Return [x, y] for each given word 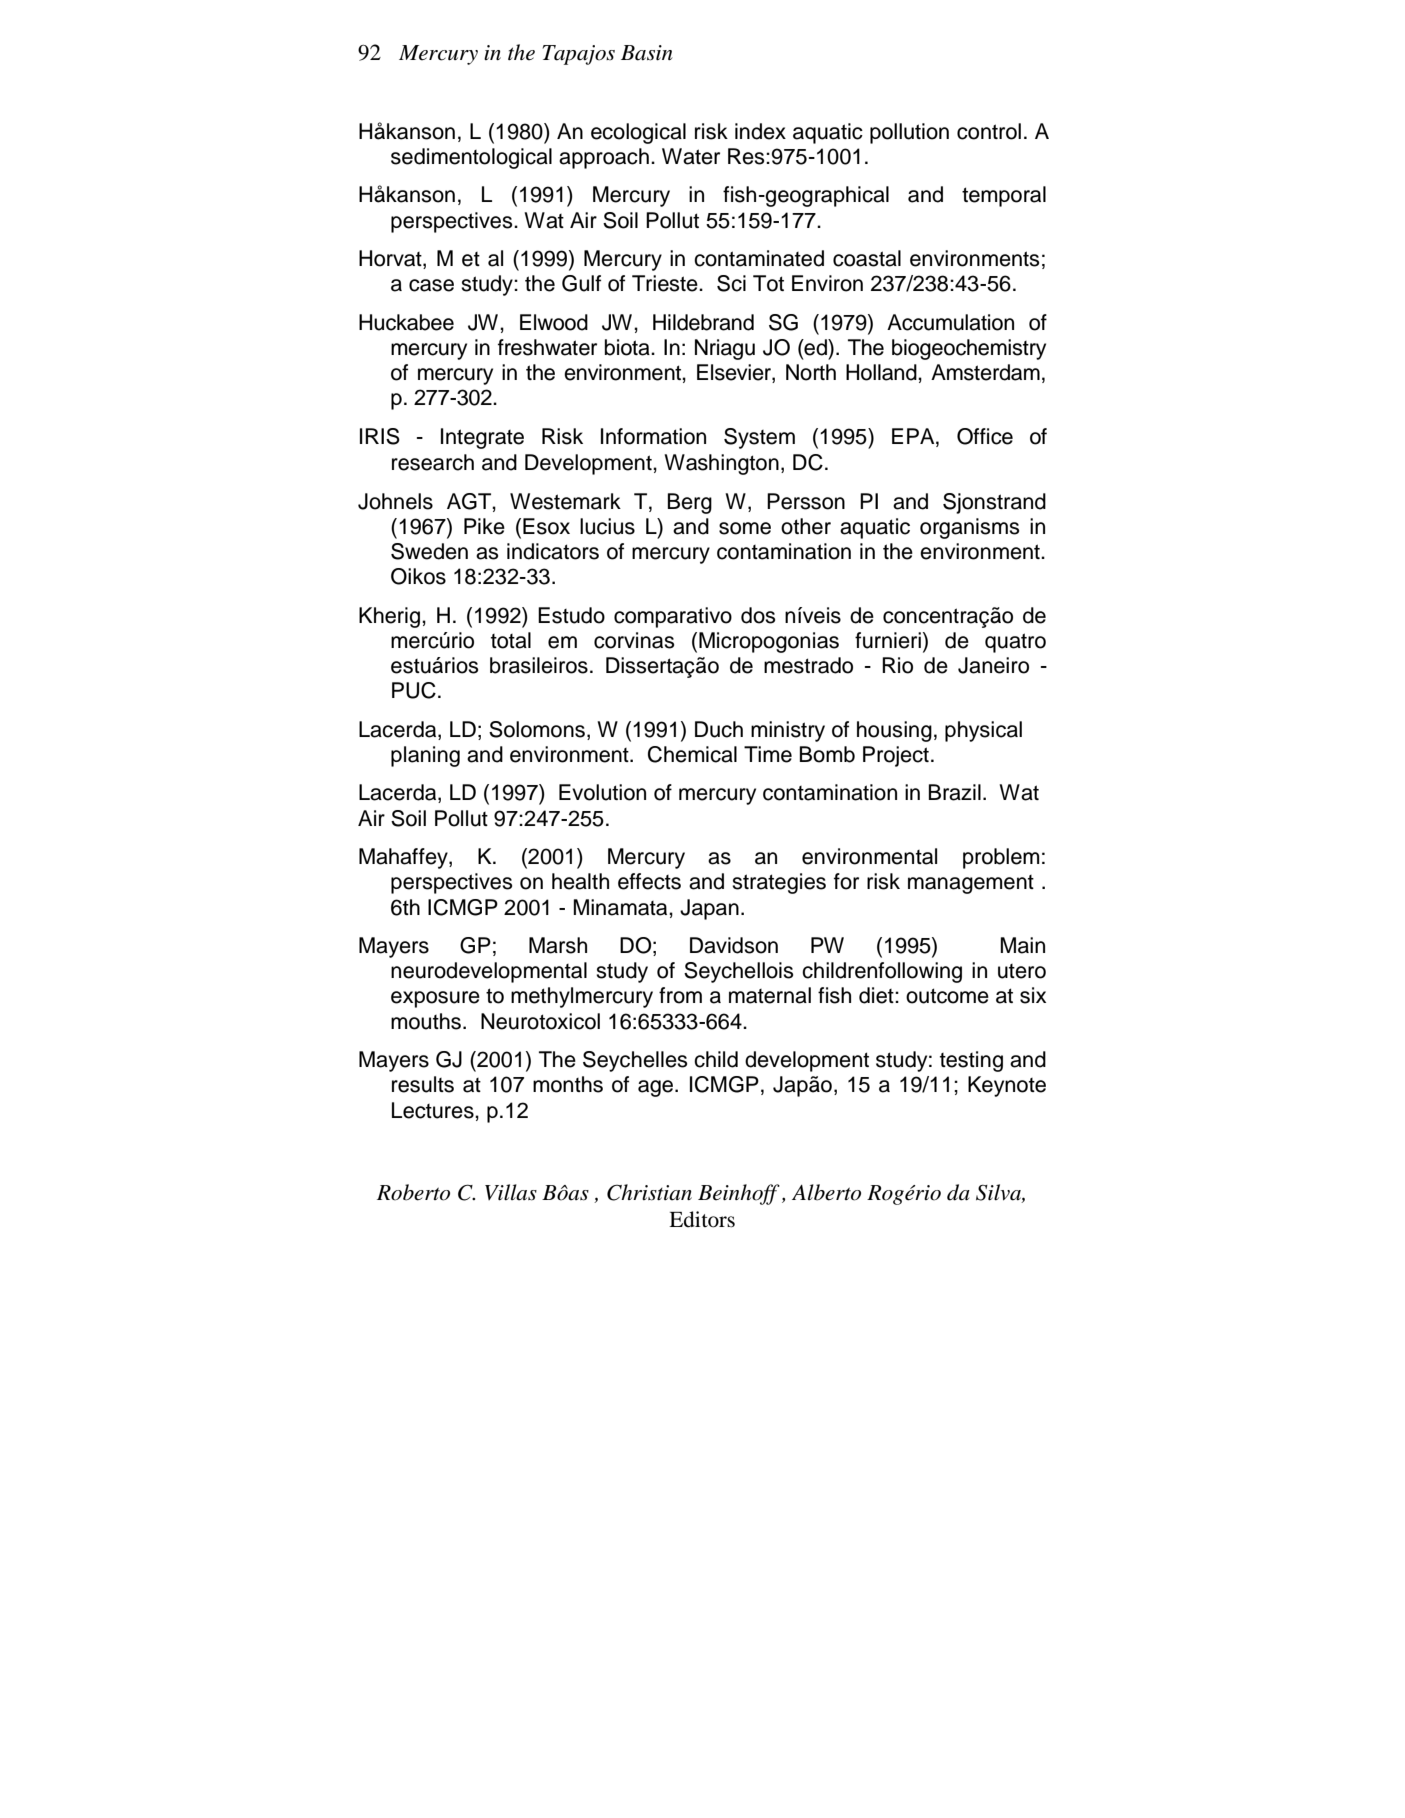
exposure [435, 999]
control [989, 131]
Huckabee [406, 322]
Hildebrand [703, 322]
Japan [709, 909]
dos [758, 615]
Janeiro [993, 665]
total [511, 640]
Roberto [413, 1192]
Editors [702, 1219]
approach [604, 158]
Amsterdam [985, 372]
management [971, 884]
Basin [647, 53]
